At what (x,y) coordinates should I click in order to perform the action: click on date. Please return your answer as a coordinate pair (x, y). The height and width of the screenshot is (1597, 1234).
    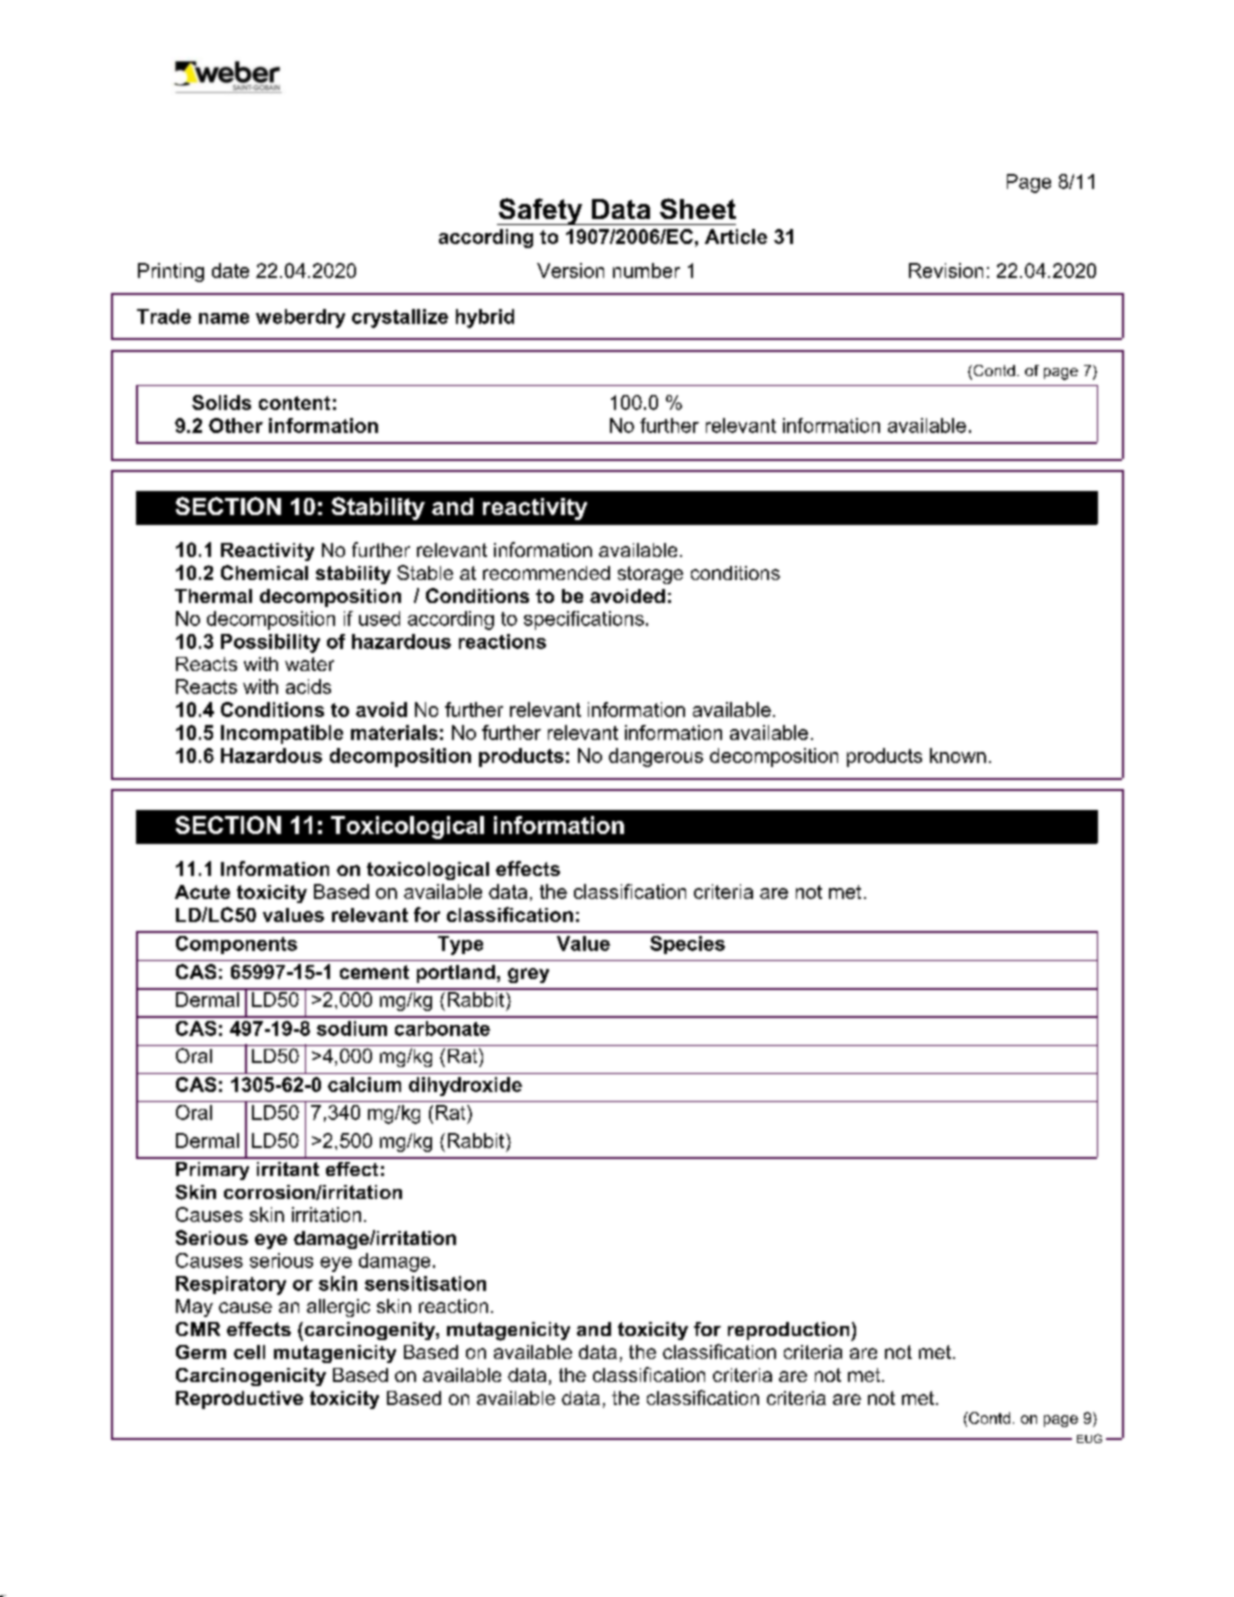
    Looking at the image, I should click on (230, 270).
